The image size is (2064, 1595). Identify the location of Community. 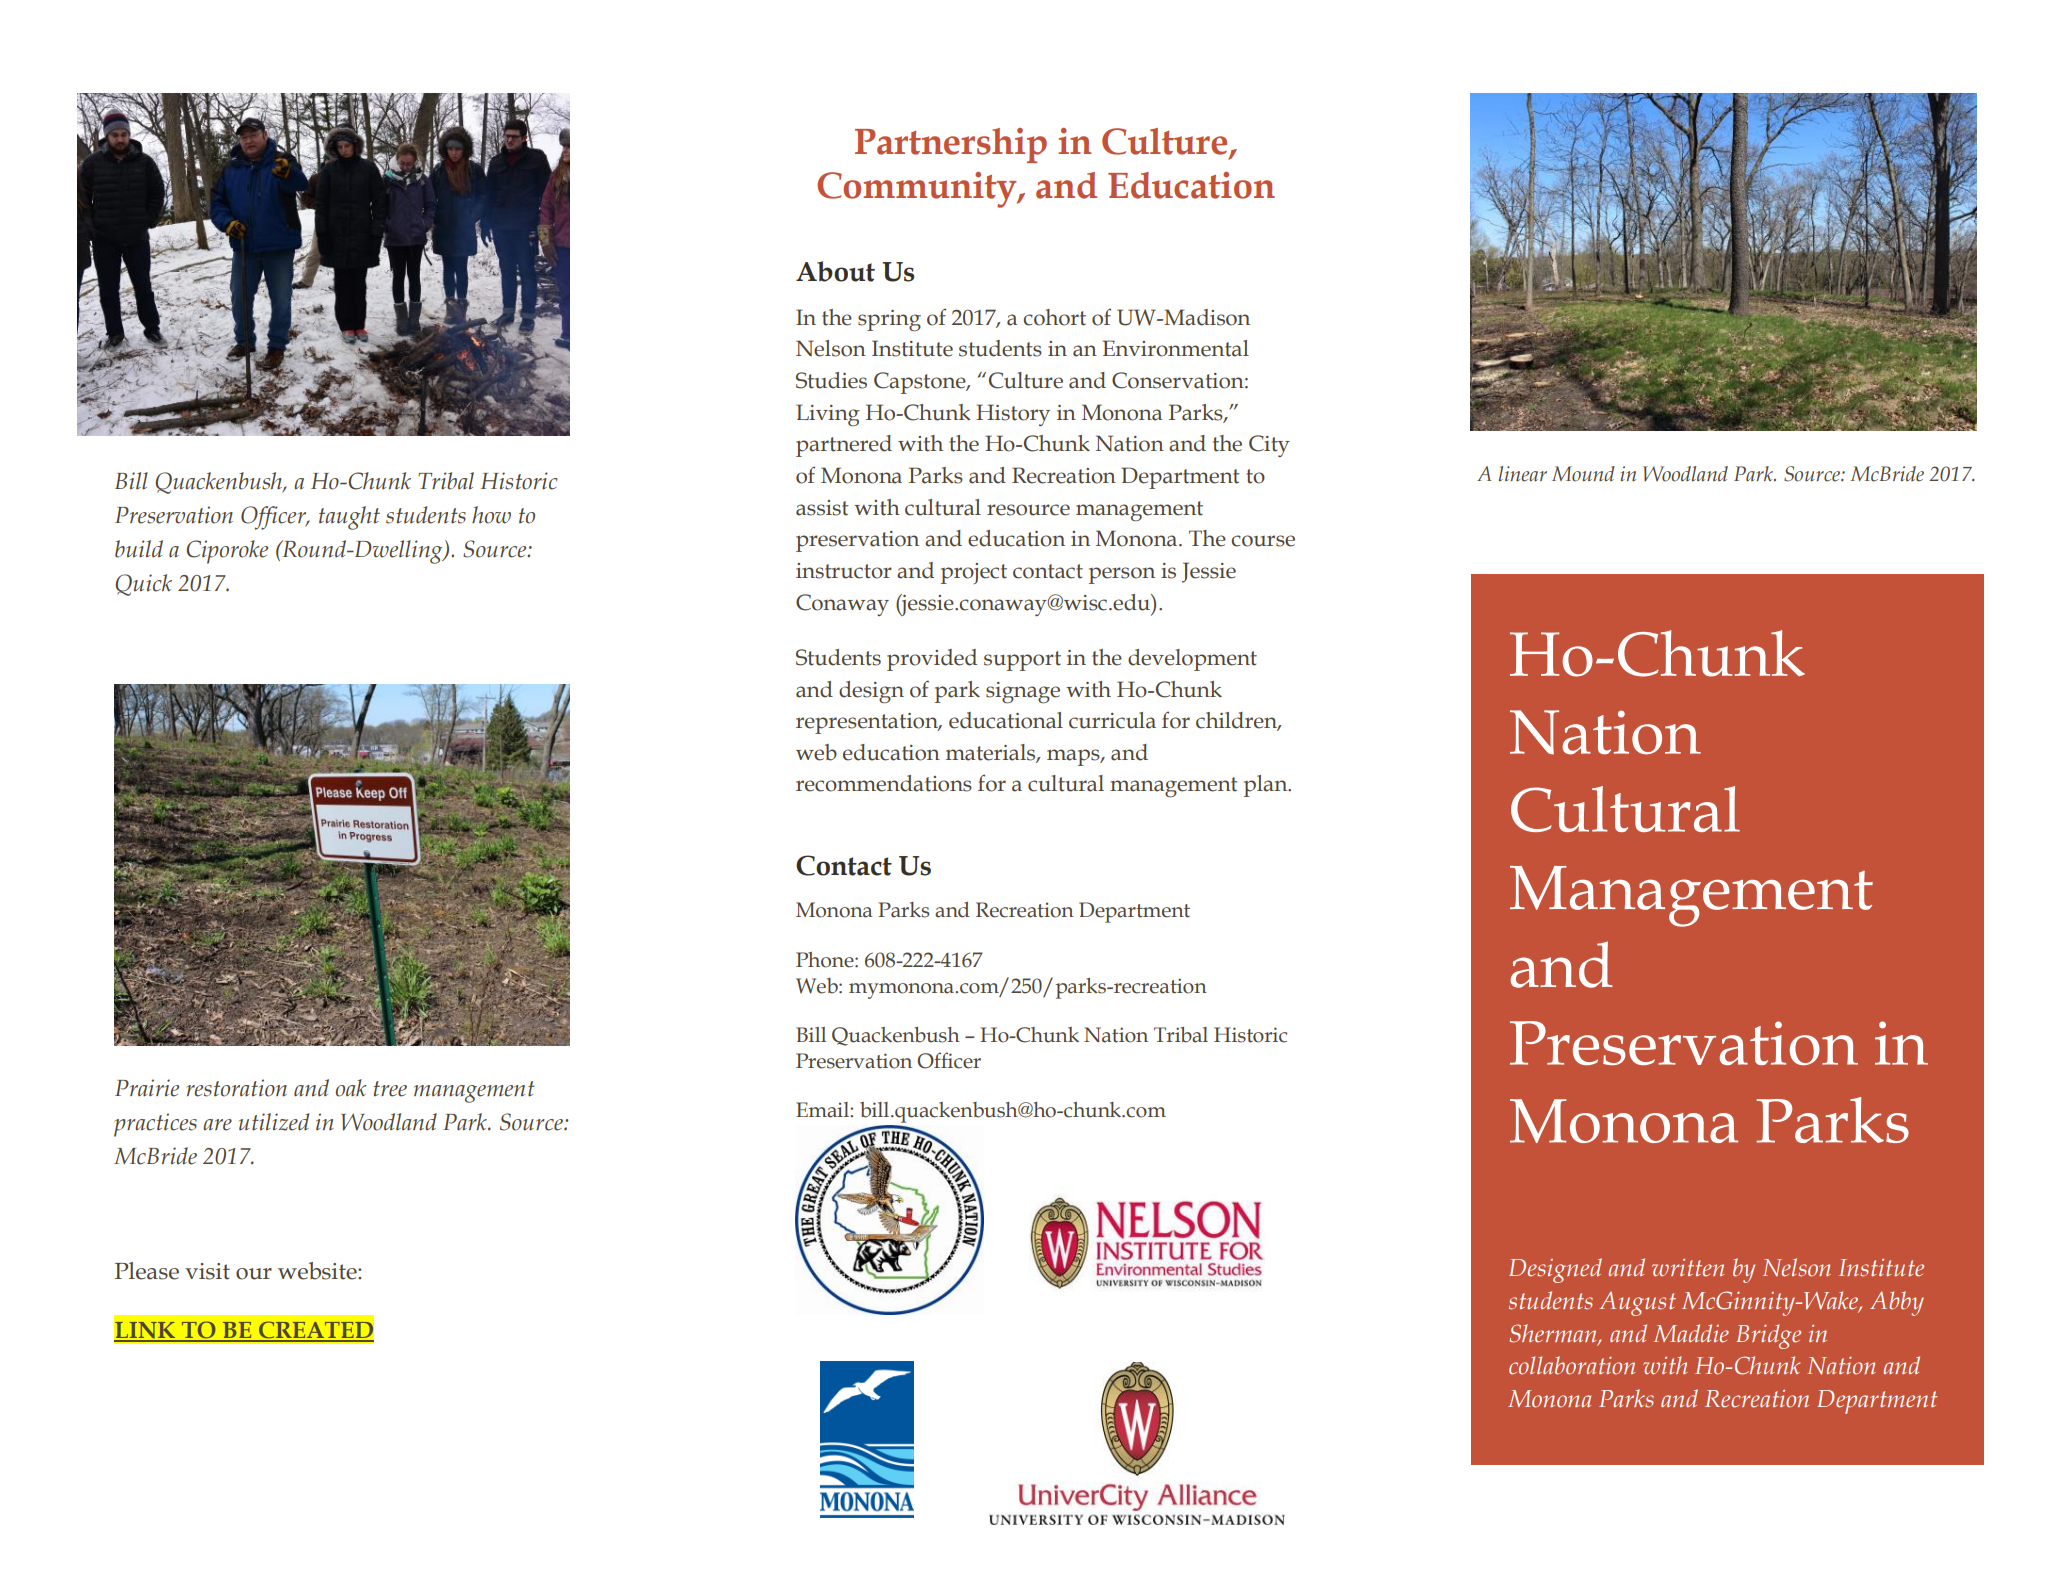
(918, 190).
